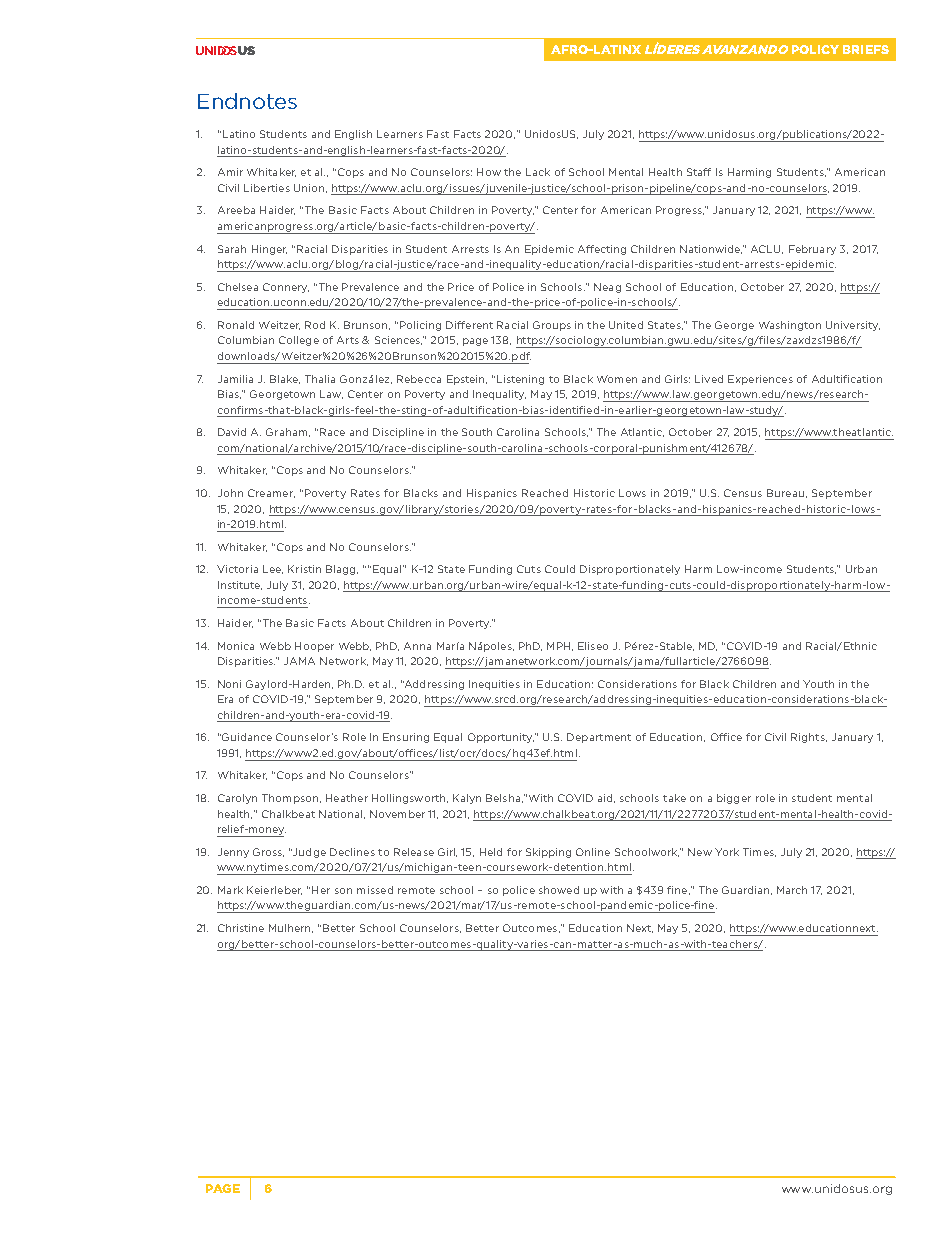 This screenshot has width=952, height=1233. Describe the element at coordinates (299, 341) in the screenshot. I see `College` at that location.
